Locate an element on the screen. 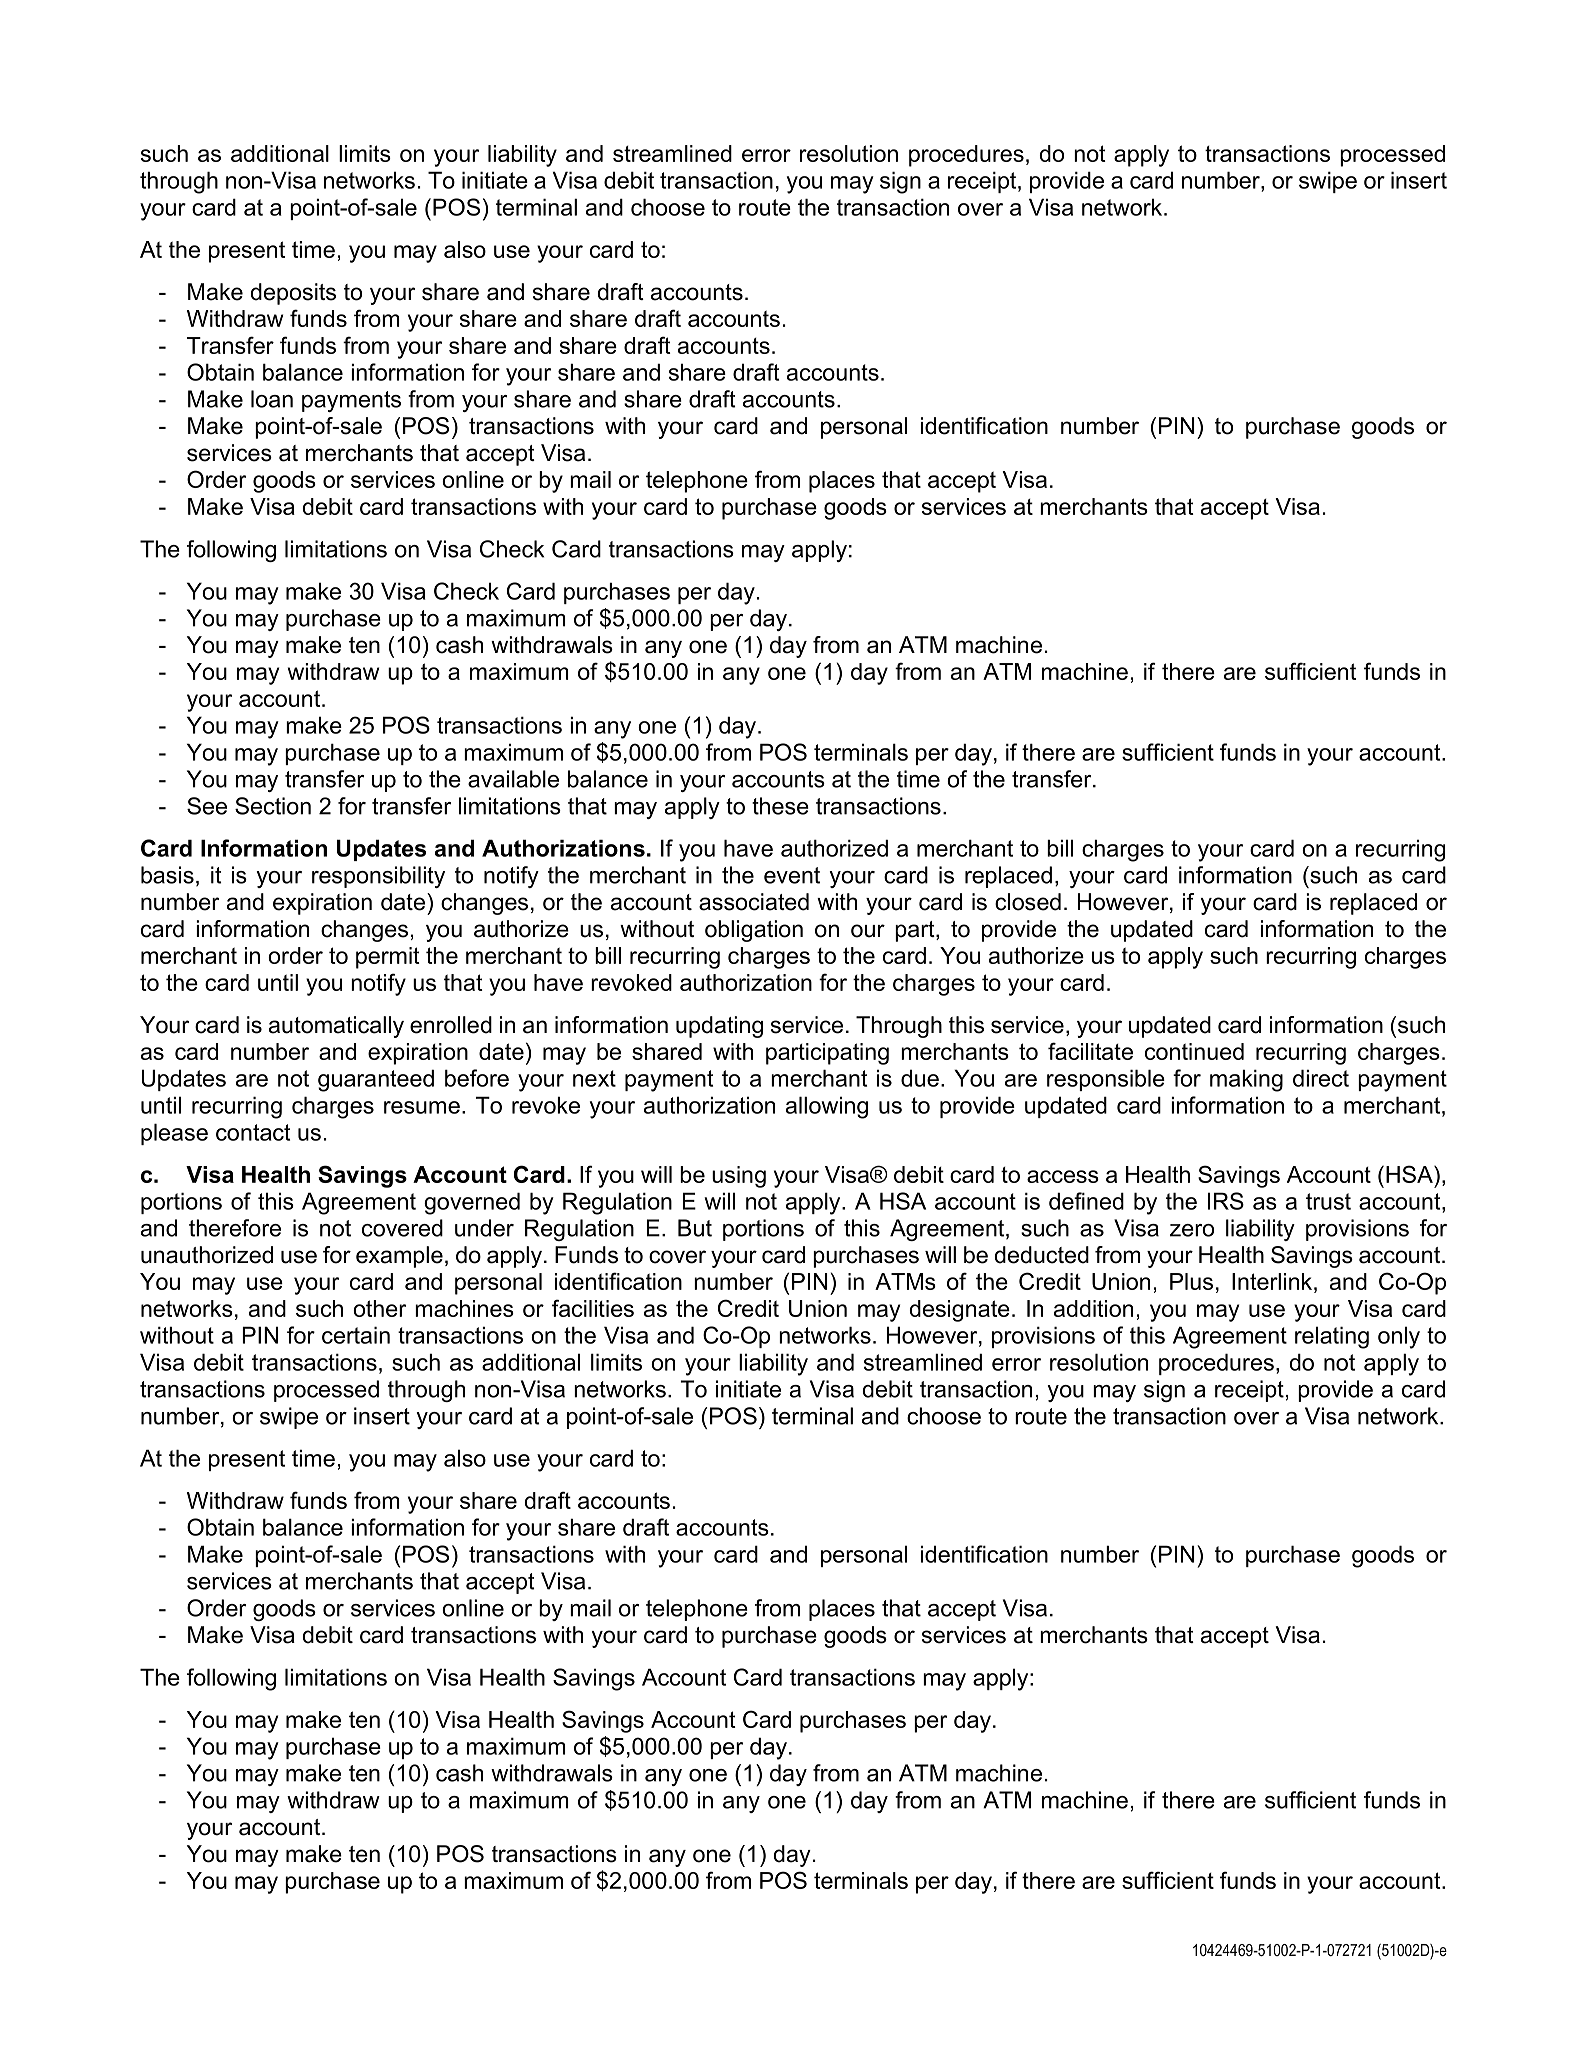  deposits is located at coordinates (293, 294).
